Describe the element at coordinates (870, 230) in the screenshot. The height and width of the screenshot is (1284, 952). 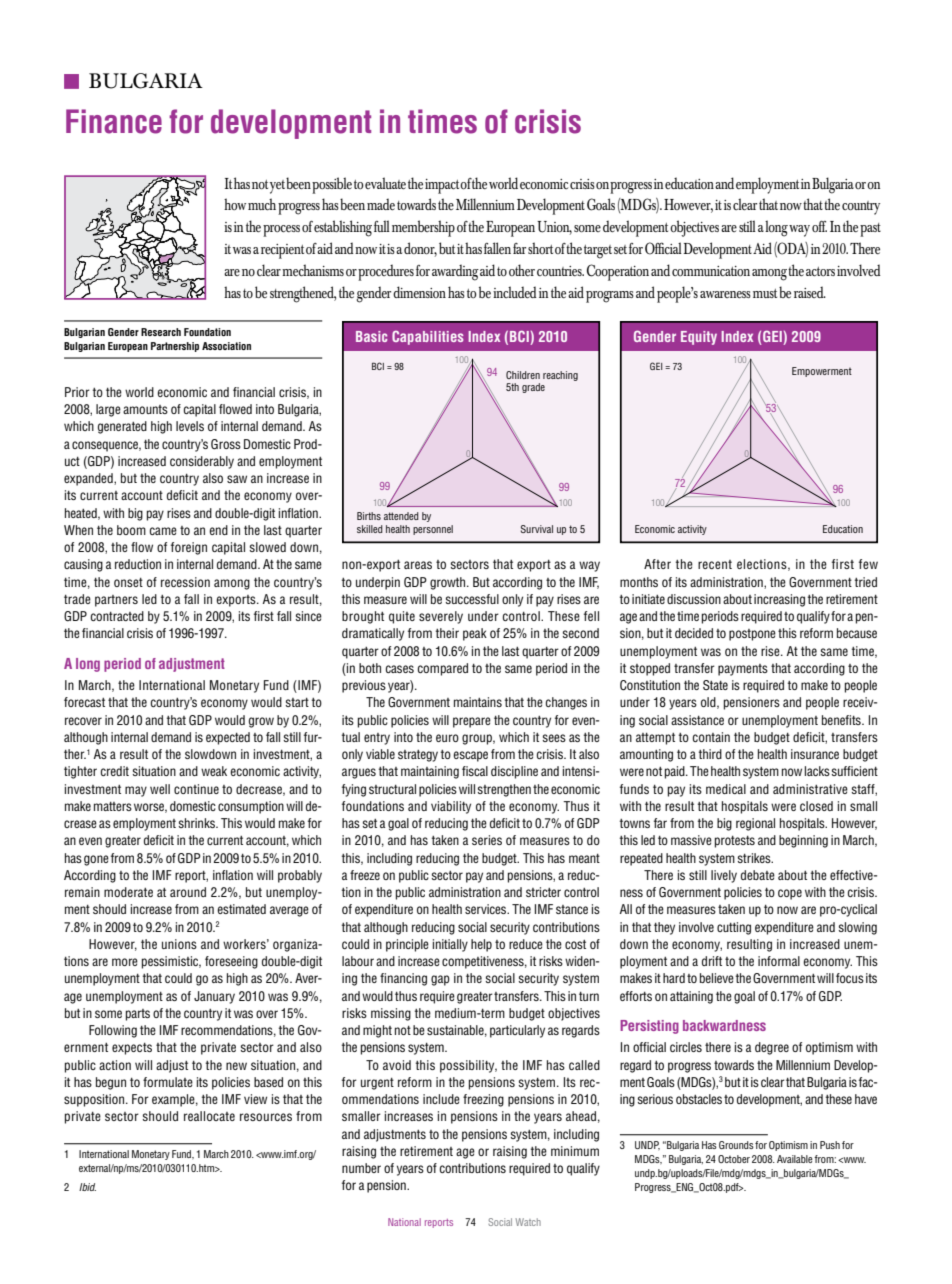
I see `past` at that location.
